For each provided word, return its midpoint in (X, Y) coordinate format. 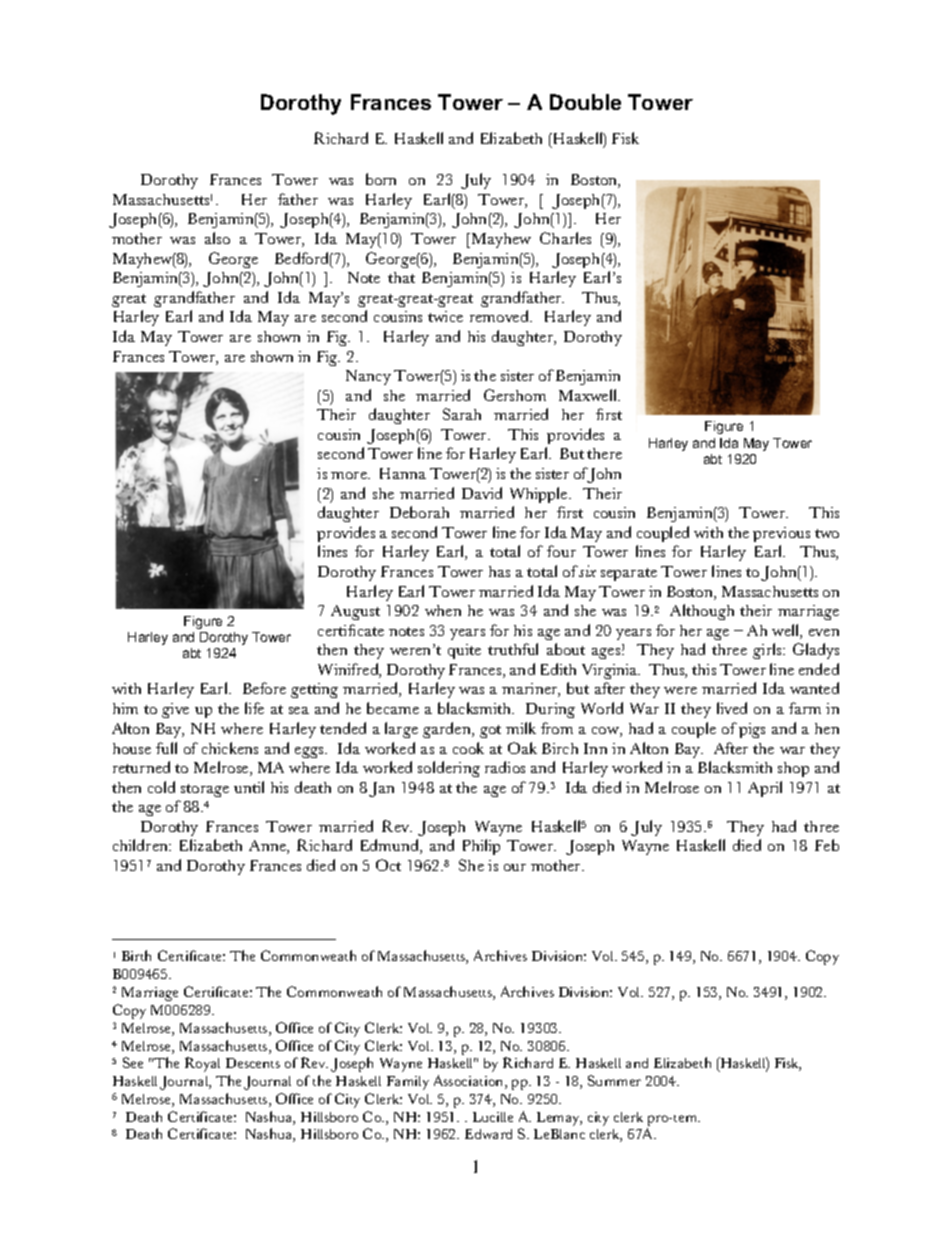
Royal (202, 1064)
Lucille (493, 1117)
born (381, 179)
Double (585, 102)
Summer (614, 1080)
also (217, 238)
